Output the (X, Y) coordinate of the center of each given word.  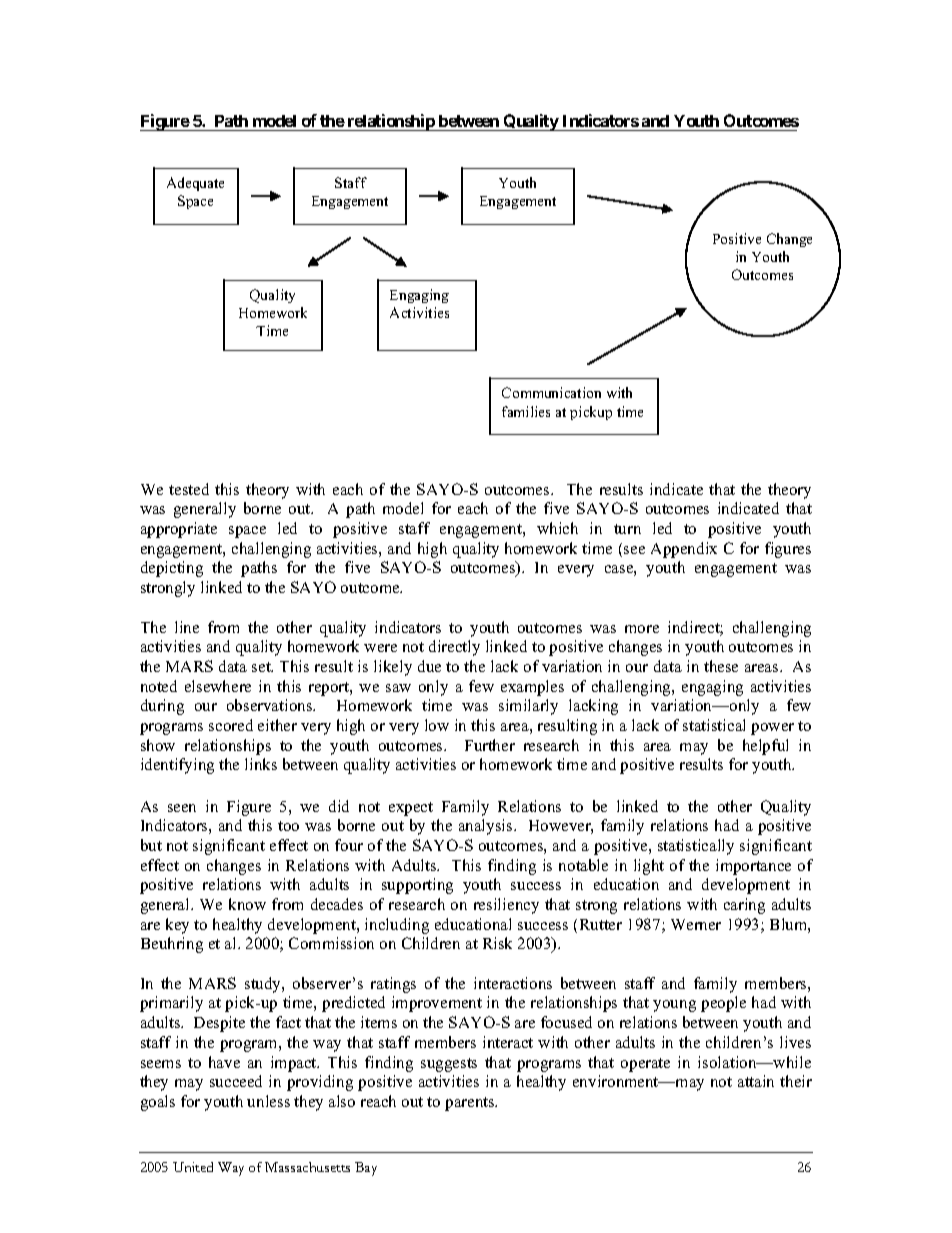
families (526, 411)
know (247, 904)
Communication (551, 392)
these (721, 666)
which (557, 528)
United (193, 1167)
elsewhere (218, 686)
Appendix (684, 550)
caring (744, 906)
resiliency (506, 906)
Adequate (195, 184)
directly (454, 648)
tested (189, 489)
